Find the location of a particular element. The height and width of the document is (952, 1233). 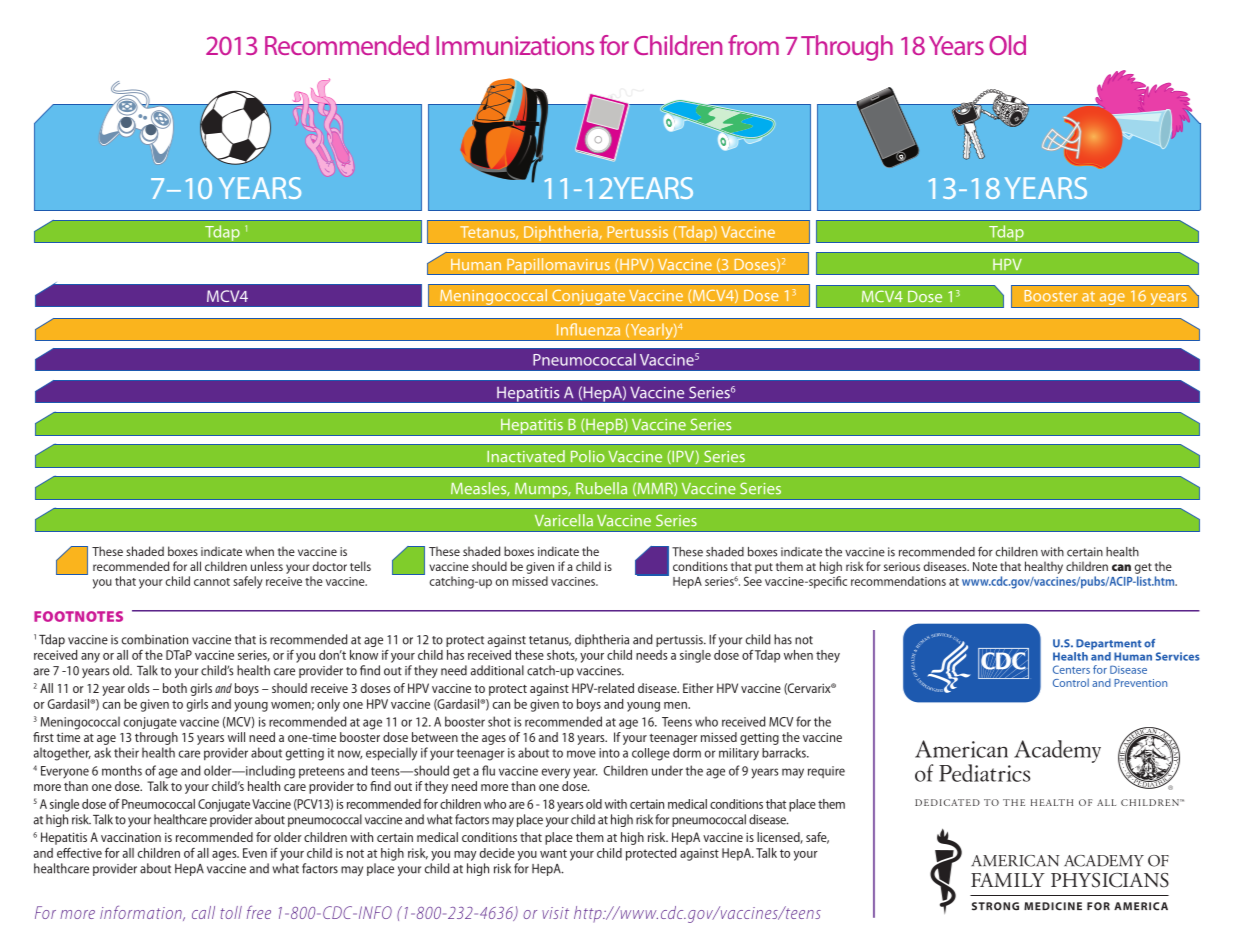

from is located at coordinates (753, 45).
